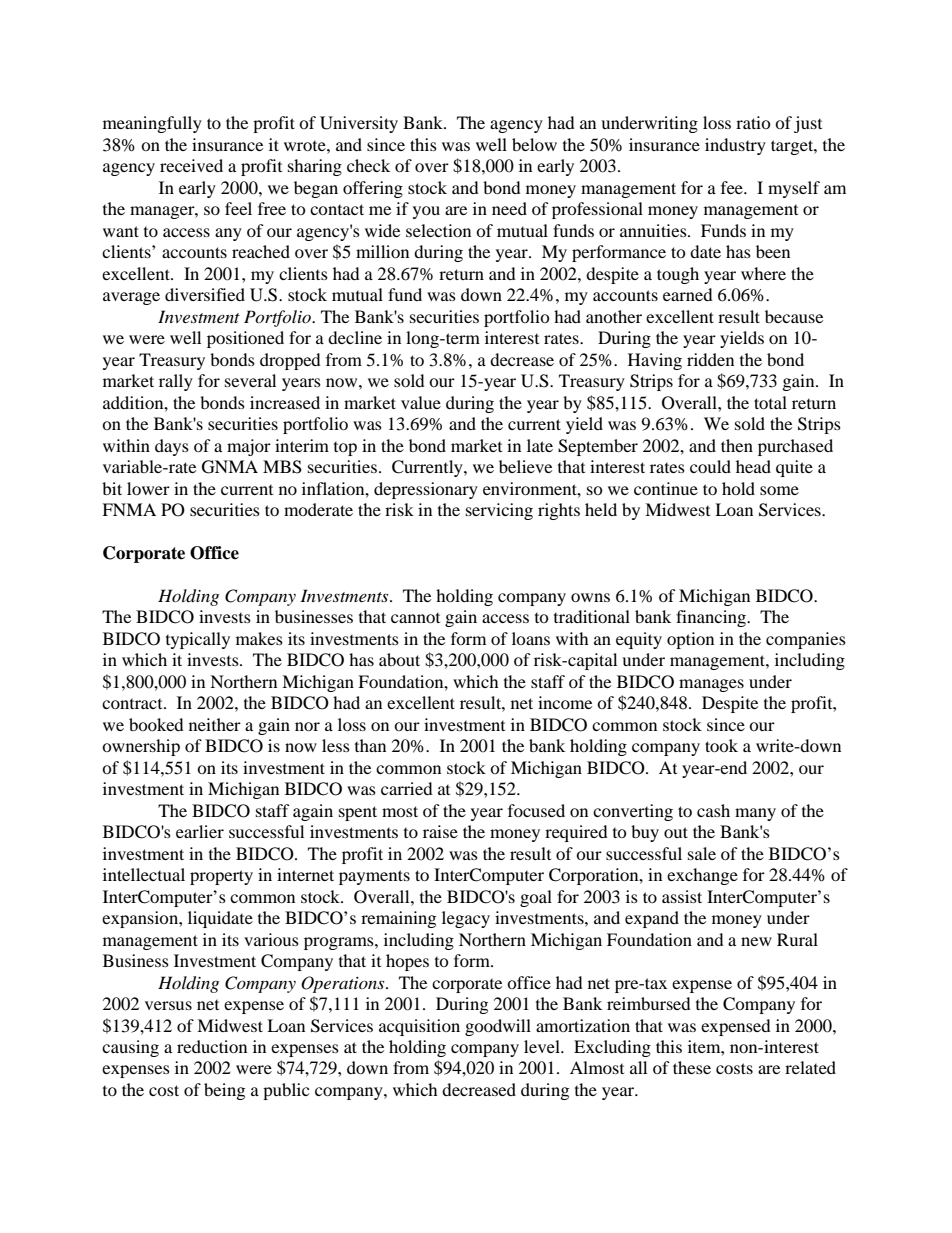 The image size is (952, 1233). What do you see at coordinates (212, 1046) in the page?
I see `reduction` at bounding box center [212, 1046].
